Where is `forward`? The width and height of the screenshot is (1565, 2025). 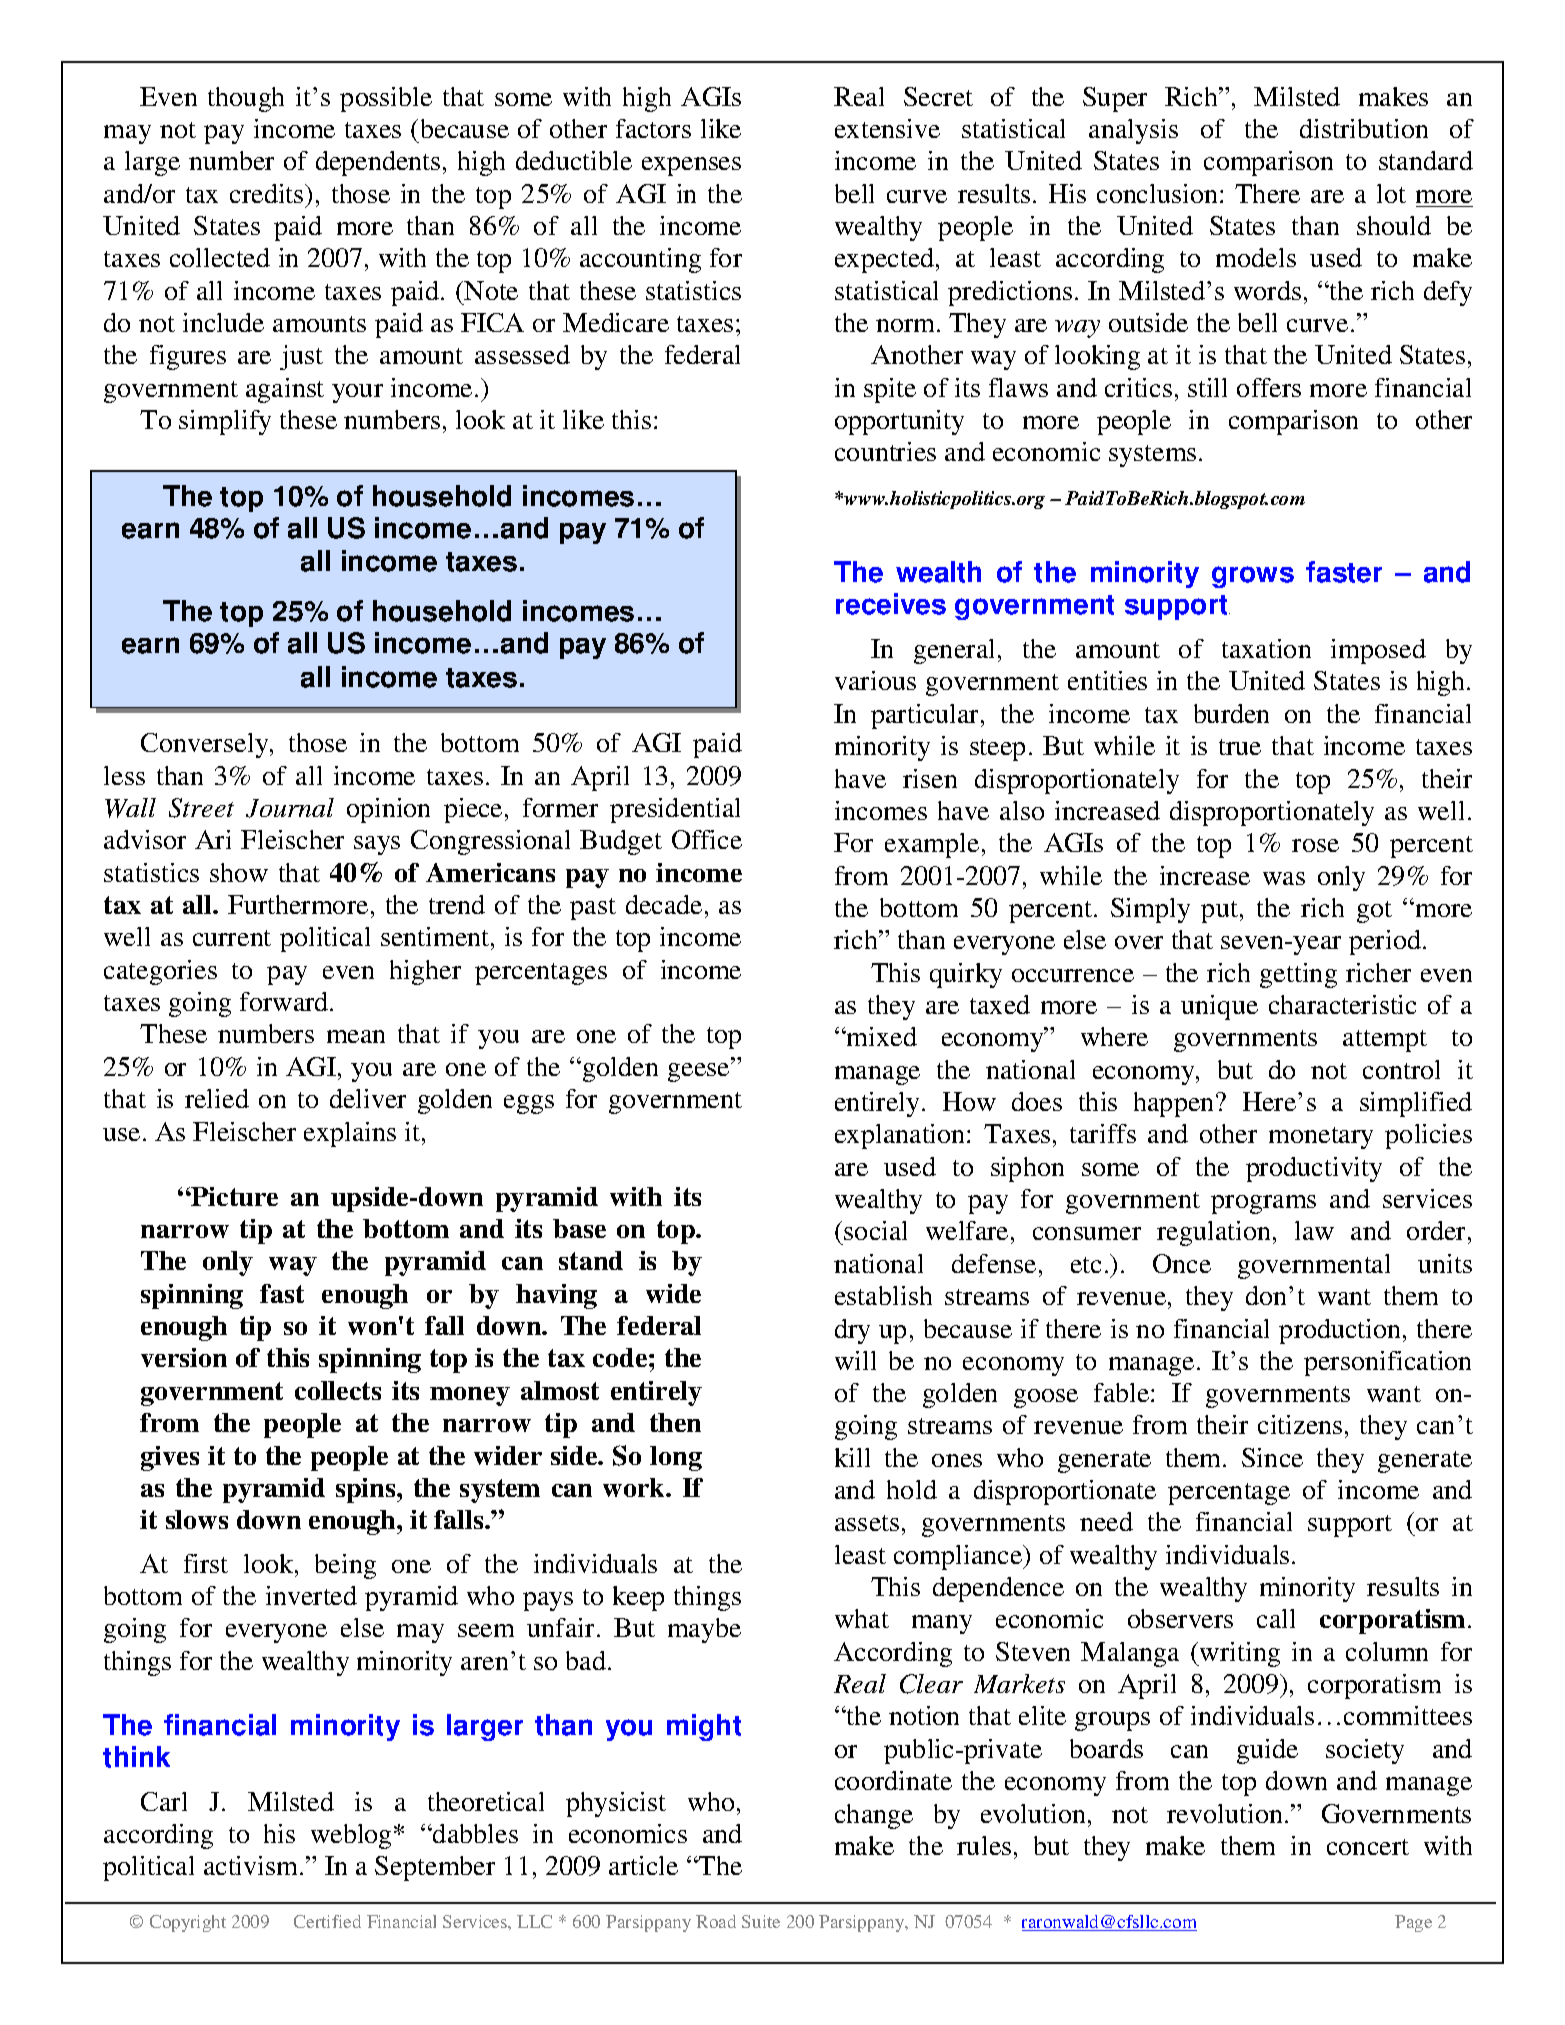 forward is located at coordinates (285, 1001).
